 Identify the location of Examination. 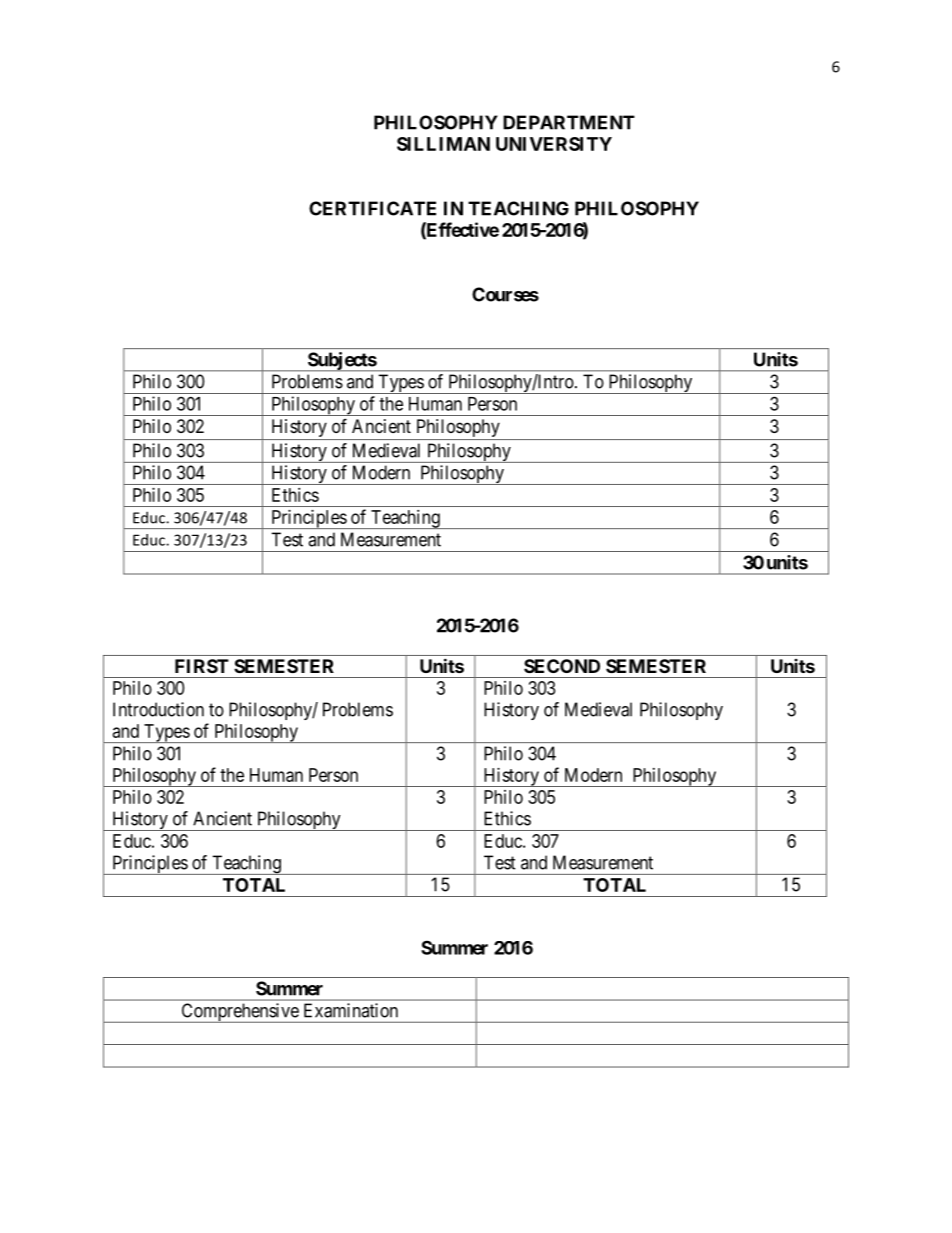
(351, 1010).
